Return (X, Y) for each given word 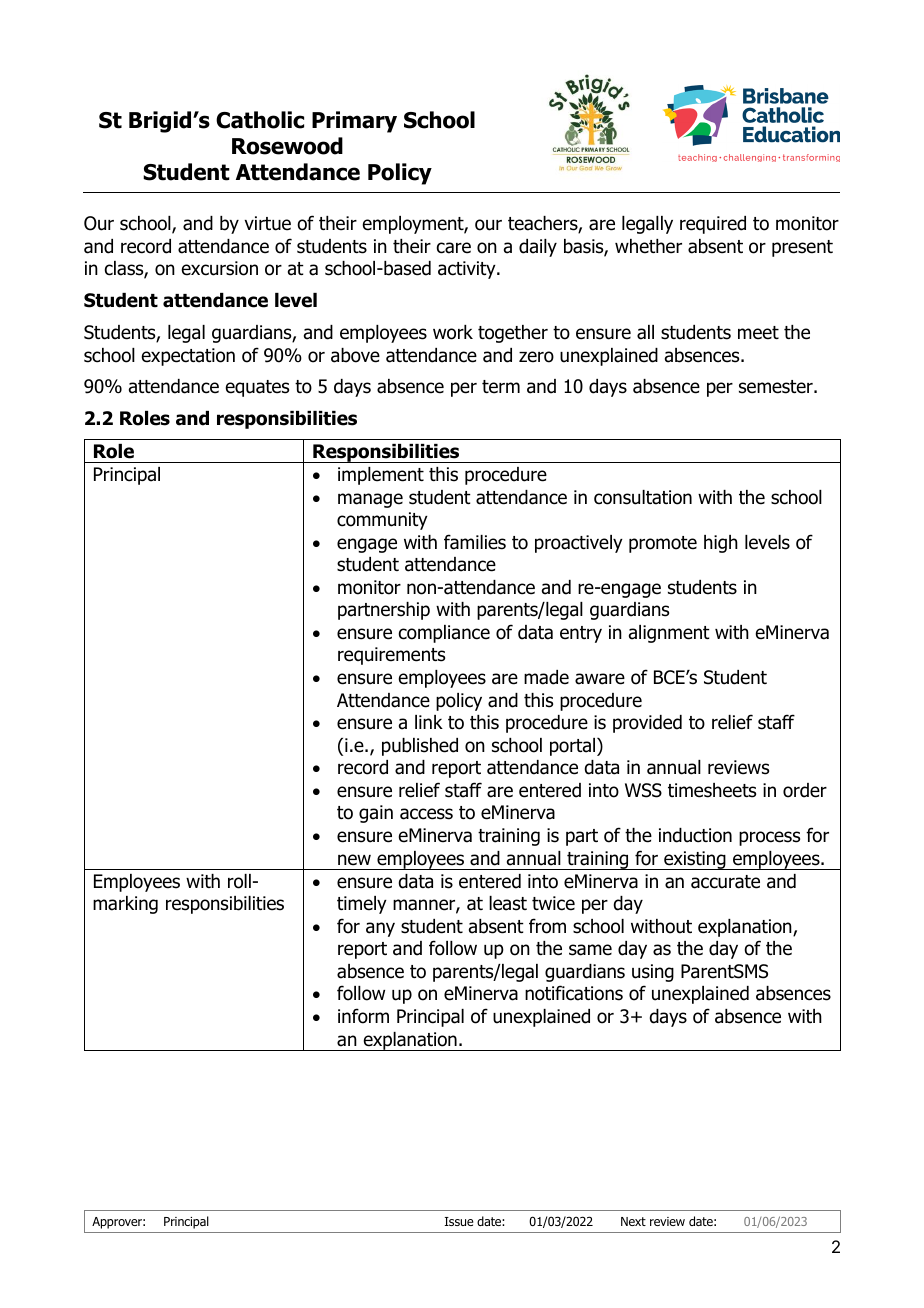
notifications (574, 993)
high (721, 544)
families (475, 542)
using (653, 973)
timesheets (712, 790)
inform (363, 1016)
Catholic (260, 120)
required (713, 225)
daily (538, 248)
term (501, 387)
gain (376, 814)
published (420, 747)
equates (257, 388)
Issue (459, 1221)
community (382, 521)
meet (758, 333)
